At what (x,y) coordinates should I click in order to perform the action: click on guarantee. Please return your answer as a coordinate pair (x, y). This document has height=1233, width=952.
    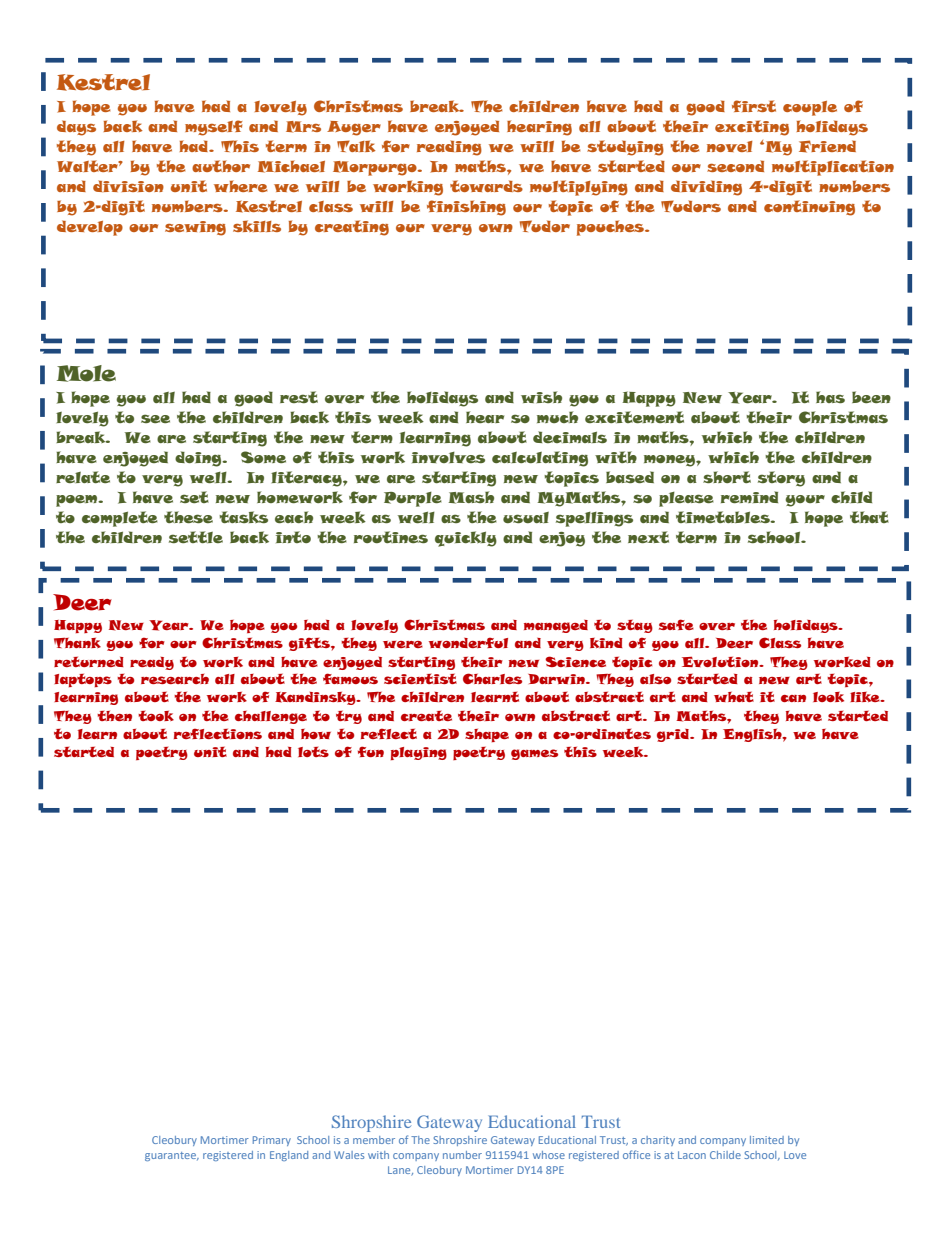
    Looking at the image, I should click on (172, 1156).
